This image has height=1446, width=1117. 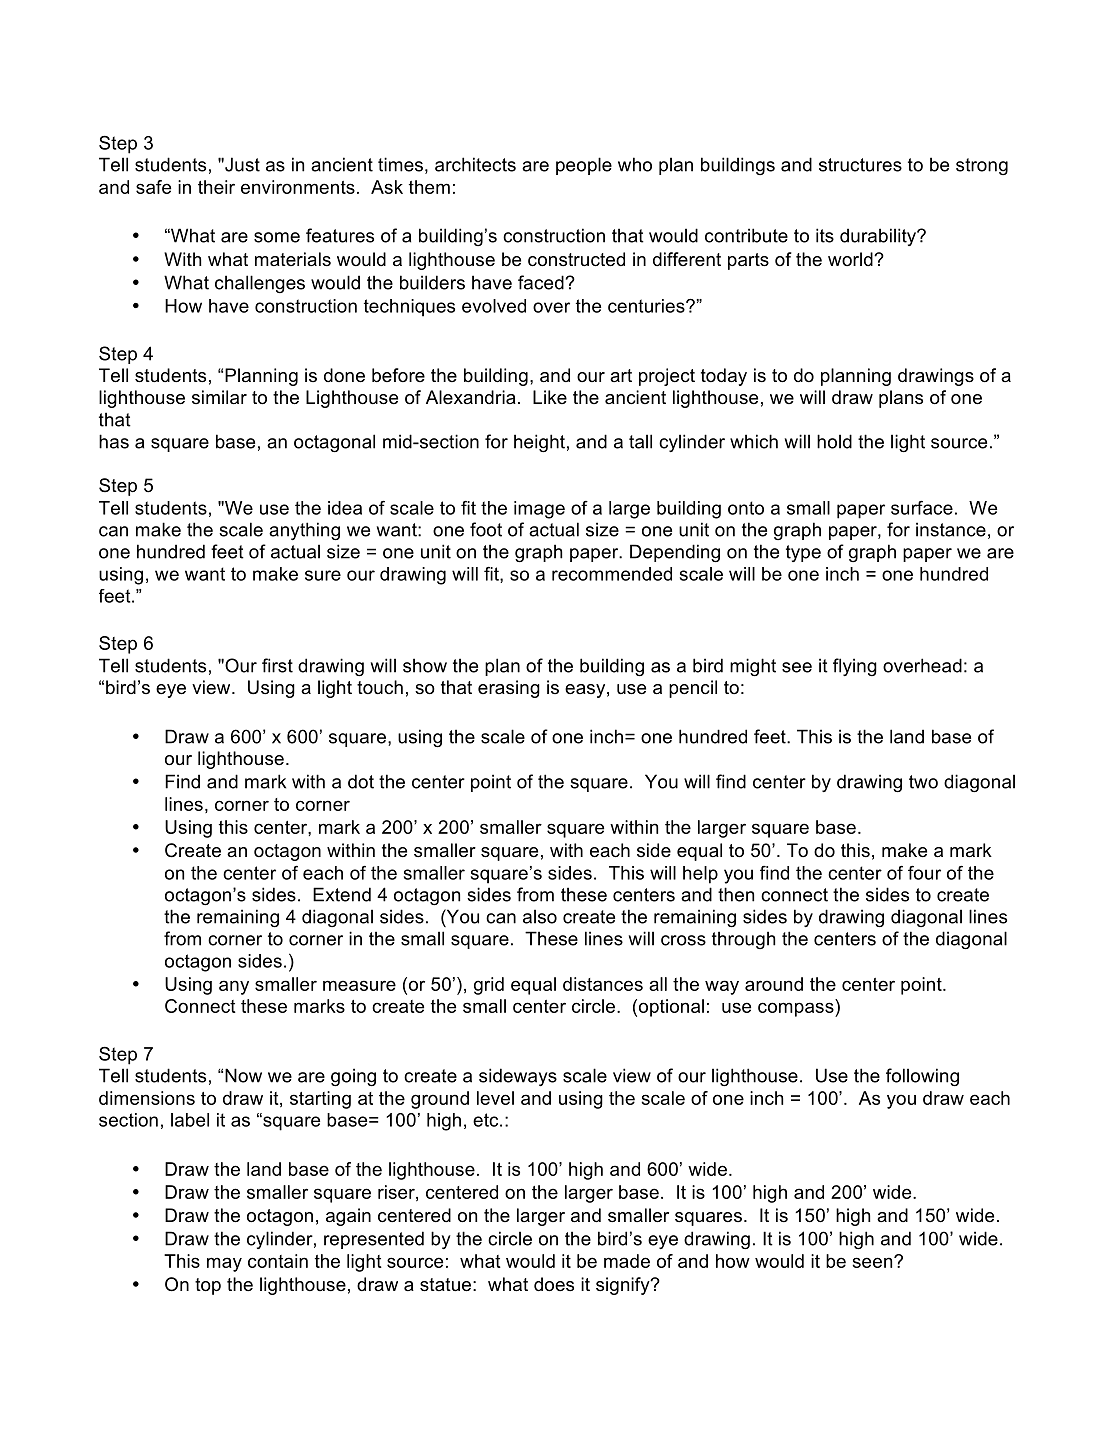 I want to click on around, so click(x=774, y=984).
